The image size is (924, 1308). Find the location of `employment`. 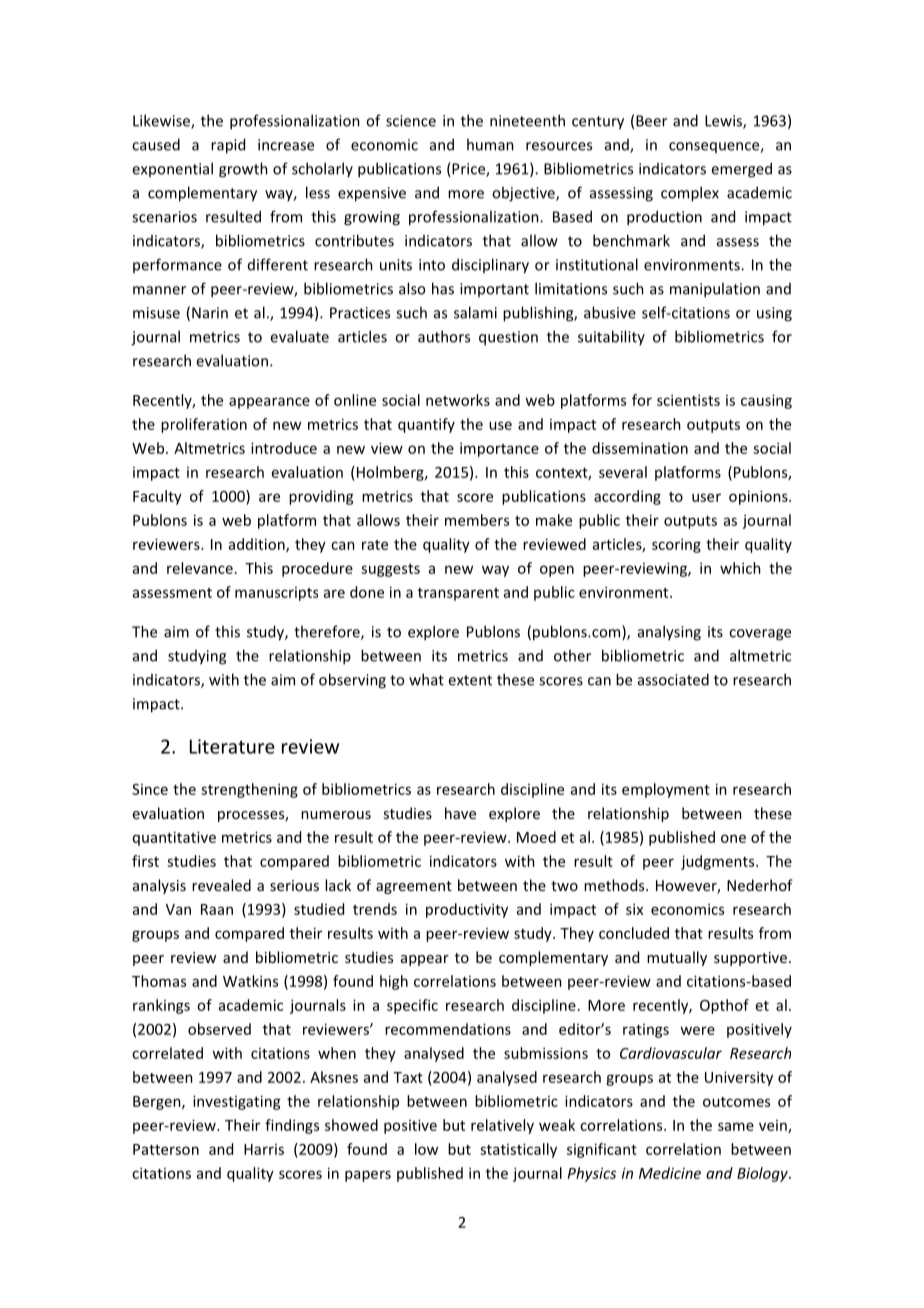

employment is located at coordinates (666, 790).
